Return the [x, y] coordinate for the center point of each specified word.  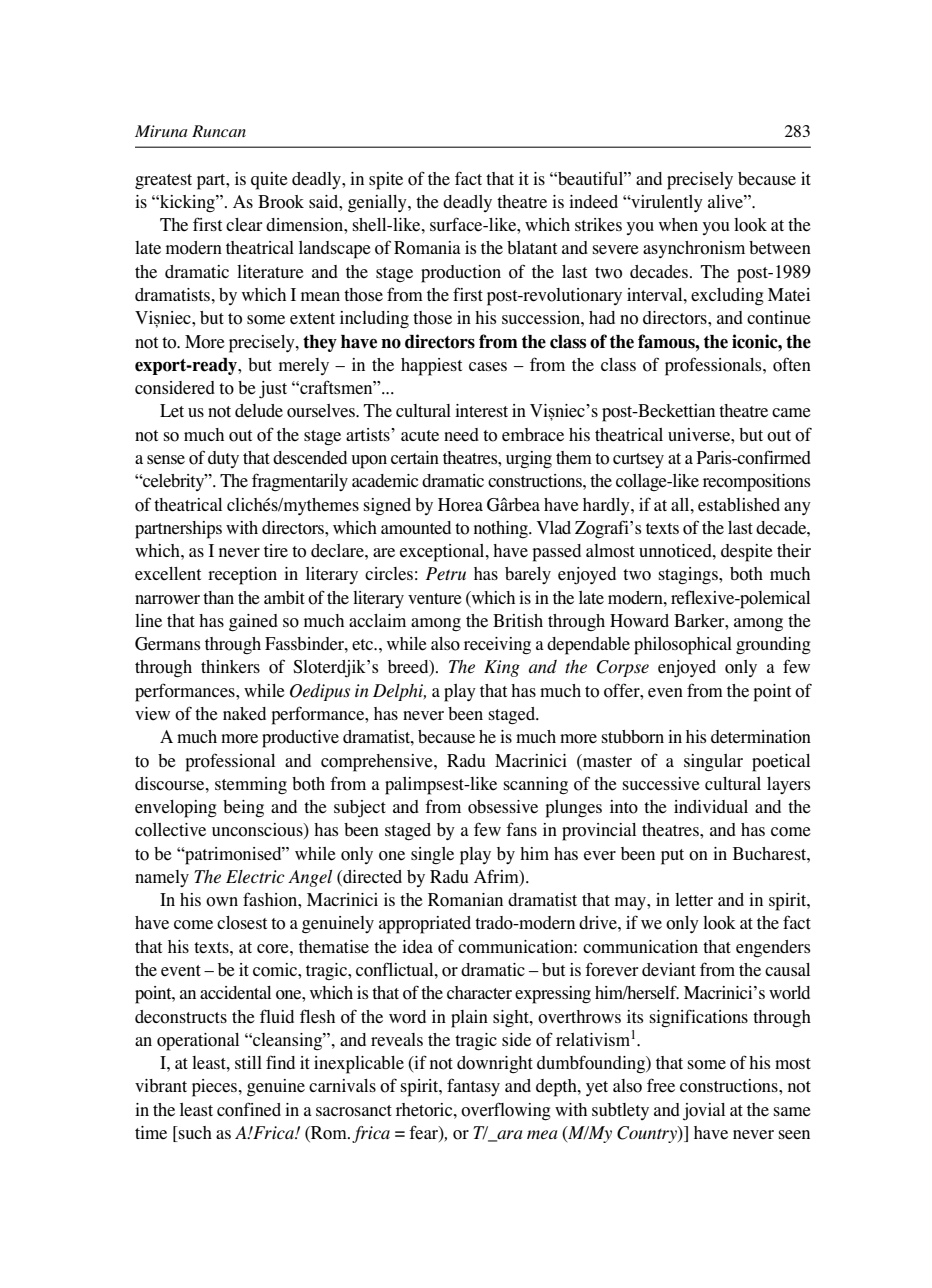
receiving [497, 645]
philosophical [683, 646]
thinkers [230, 667]
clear [244, 225]
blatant [532, 247]
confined [249, 1109]
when [678, 225]
